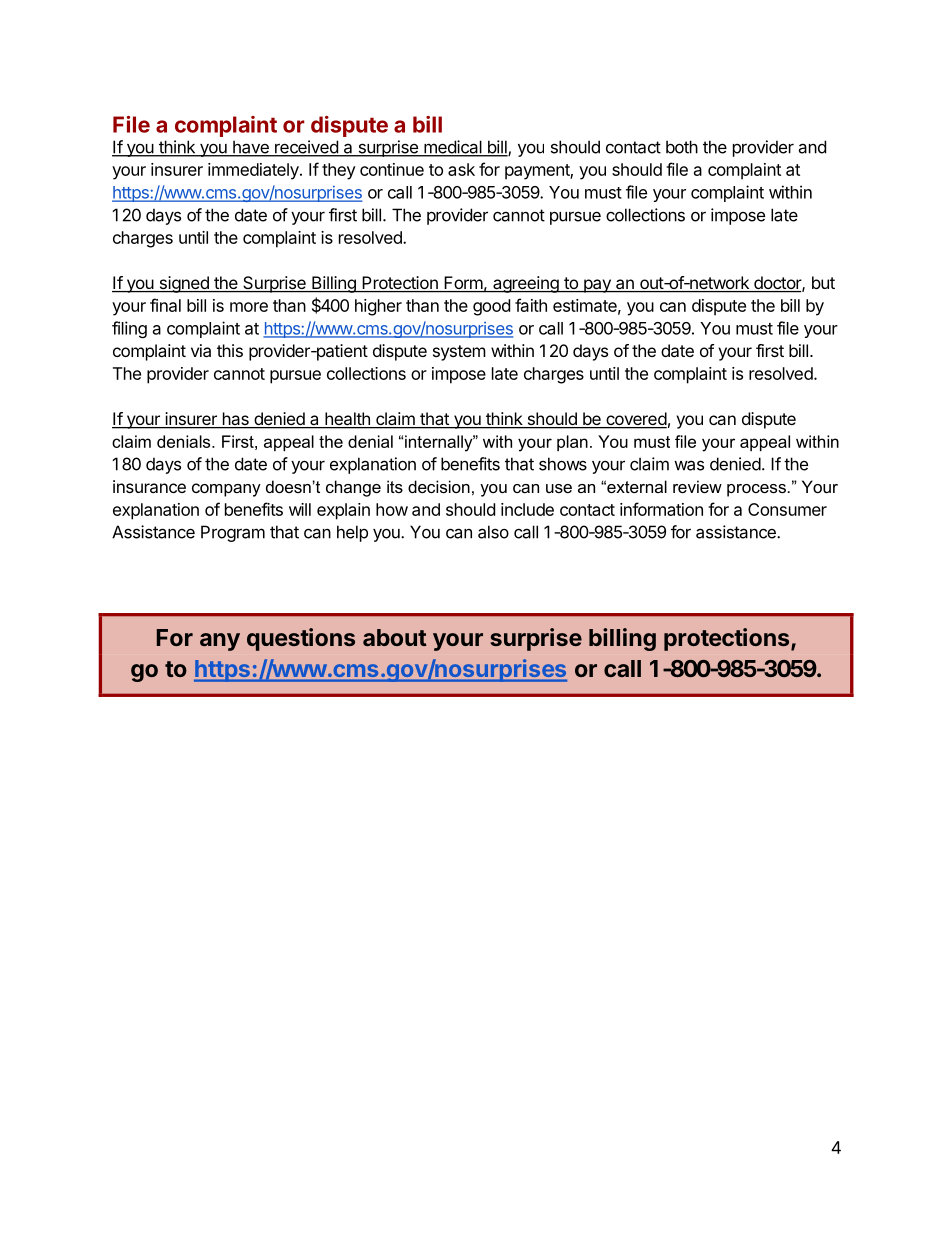 The width and height of the page is (952, 1233). I want to click on both, so click(682, 147).
